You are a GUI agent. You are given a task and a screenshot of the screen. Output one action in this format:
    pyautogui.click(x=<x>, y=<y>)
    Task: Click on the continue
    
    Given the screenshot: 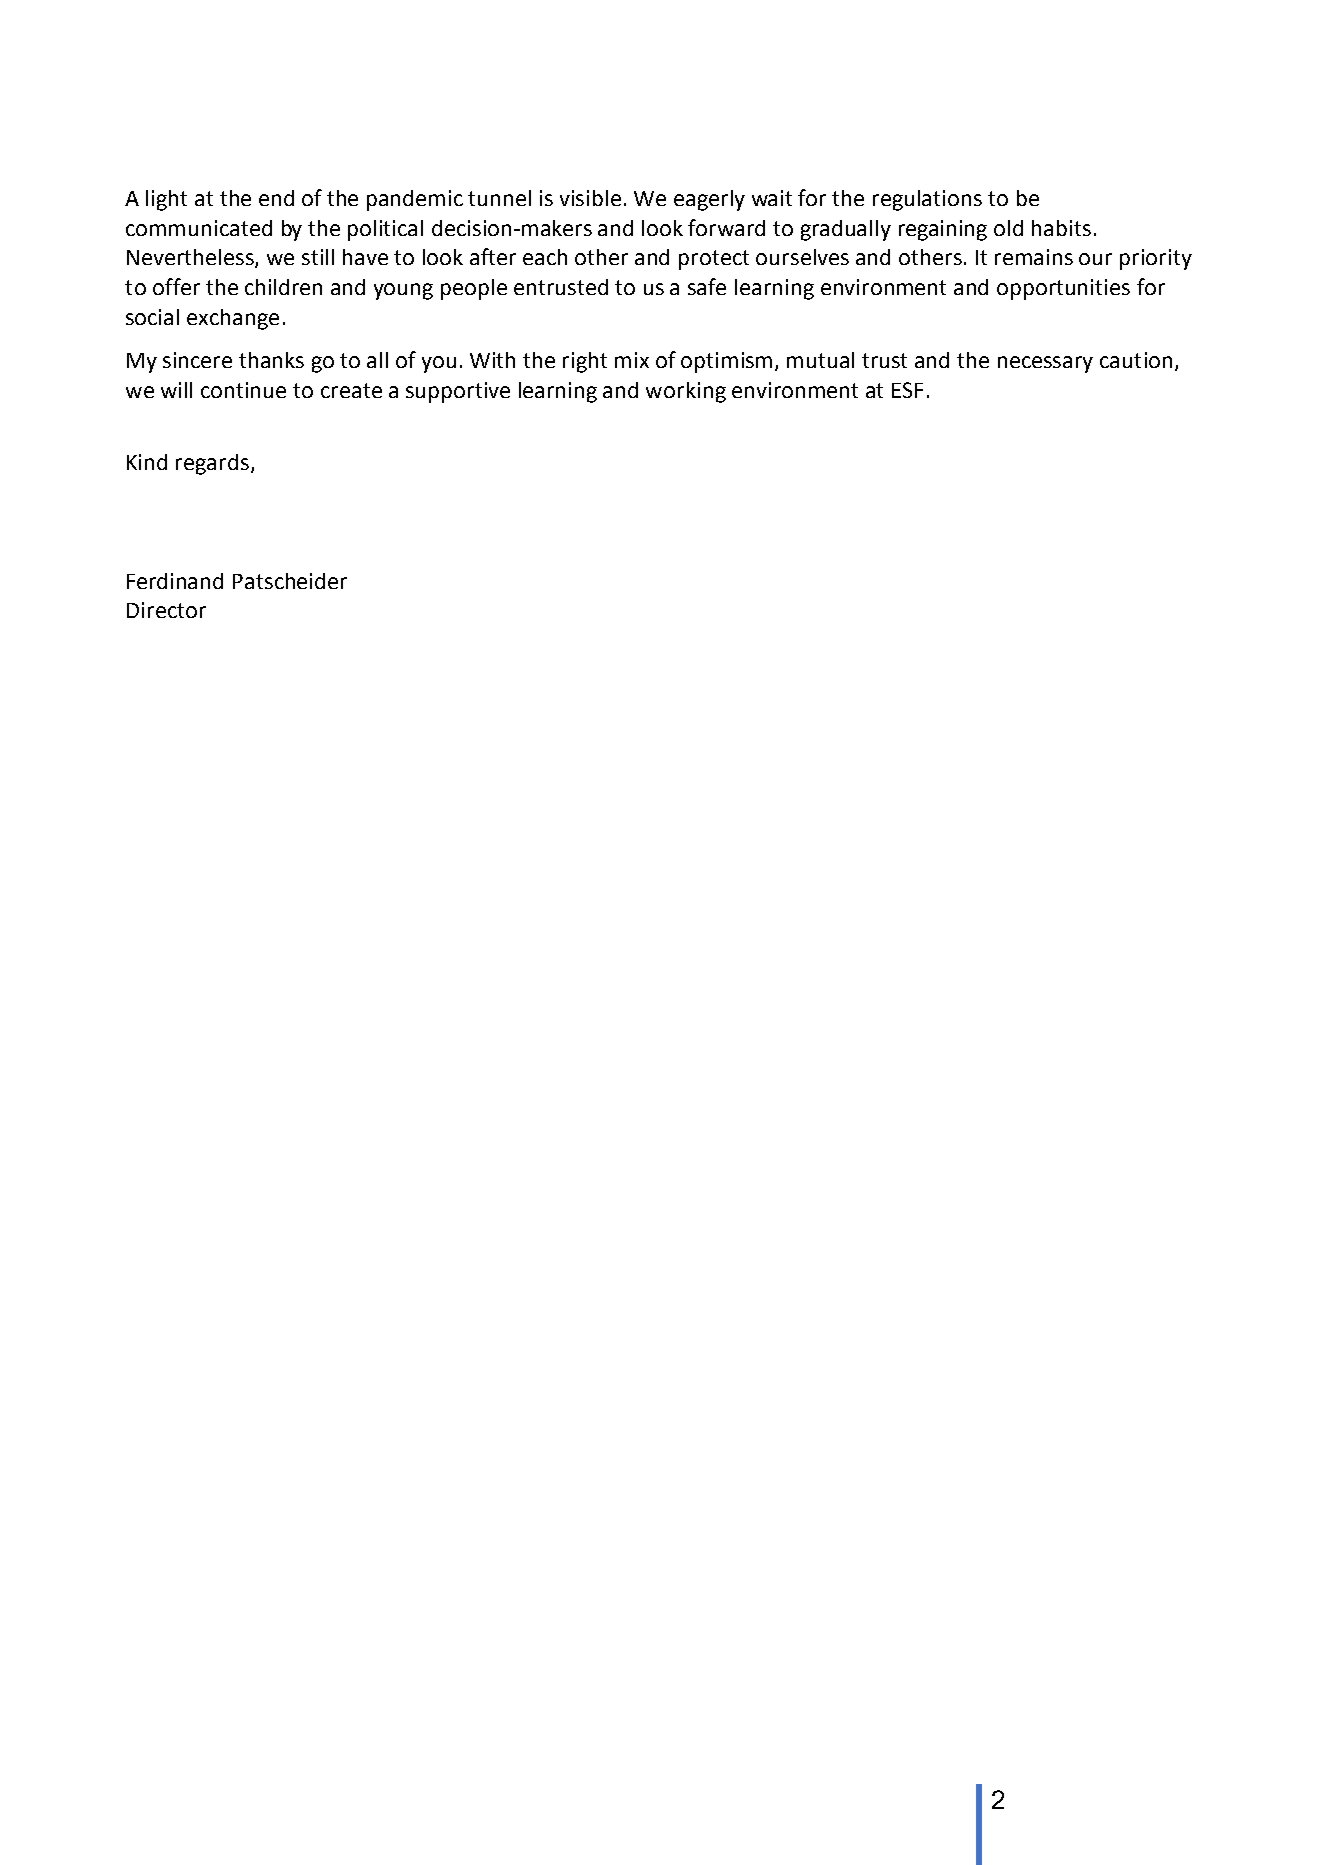 What is the action you would take?
    pyautogui.click(x=243, y=390)
